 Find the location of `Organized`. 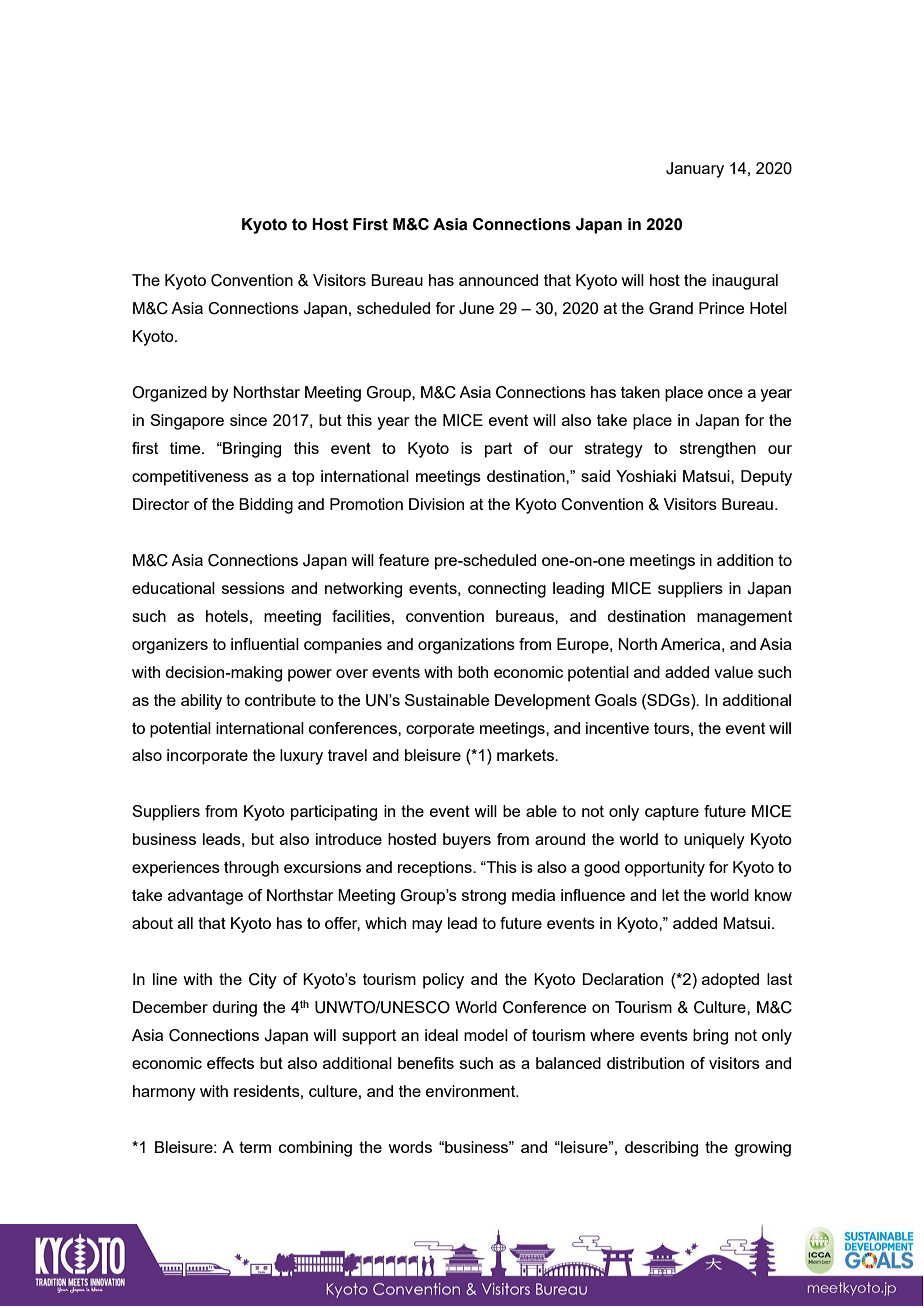

Organized is located at coordinates (169, 394).
